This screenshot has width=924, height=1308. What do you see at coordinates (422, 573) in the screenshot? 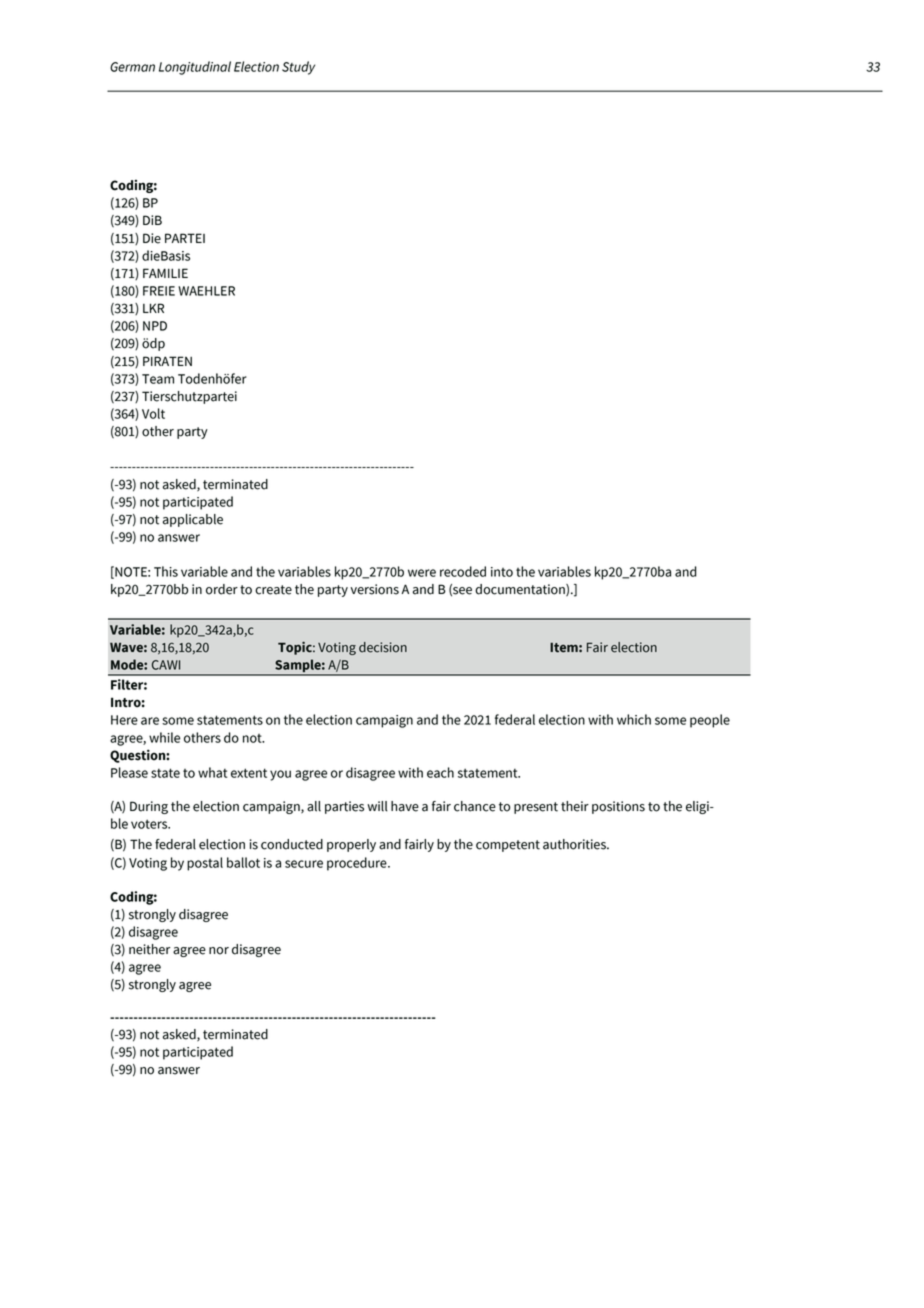
I see `were` at bounding box center [422, 573].
